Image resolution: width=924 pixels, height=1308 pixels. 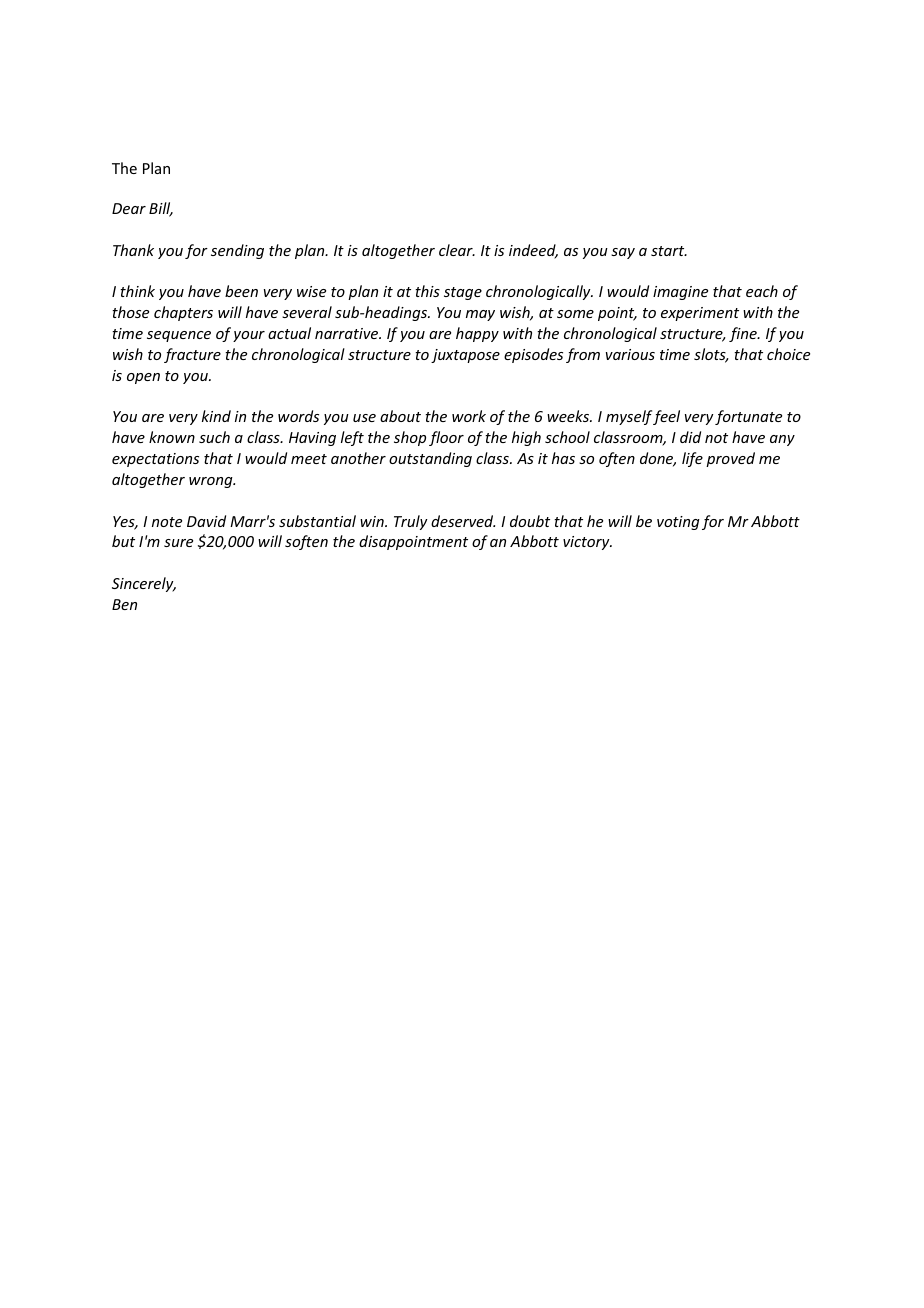 I want to click on Bill, so click(x=161, y=209).
